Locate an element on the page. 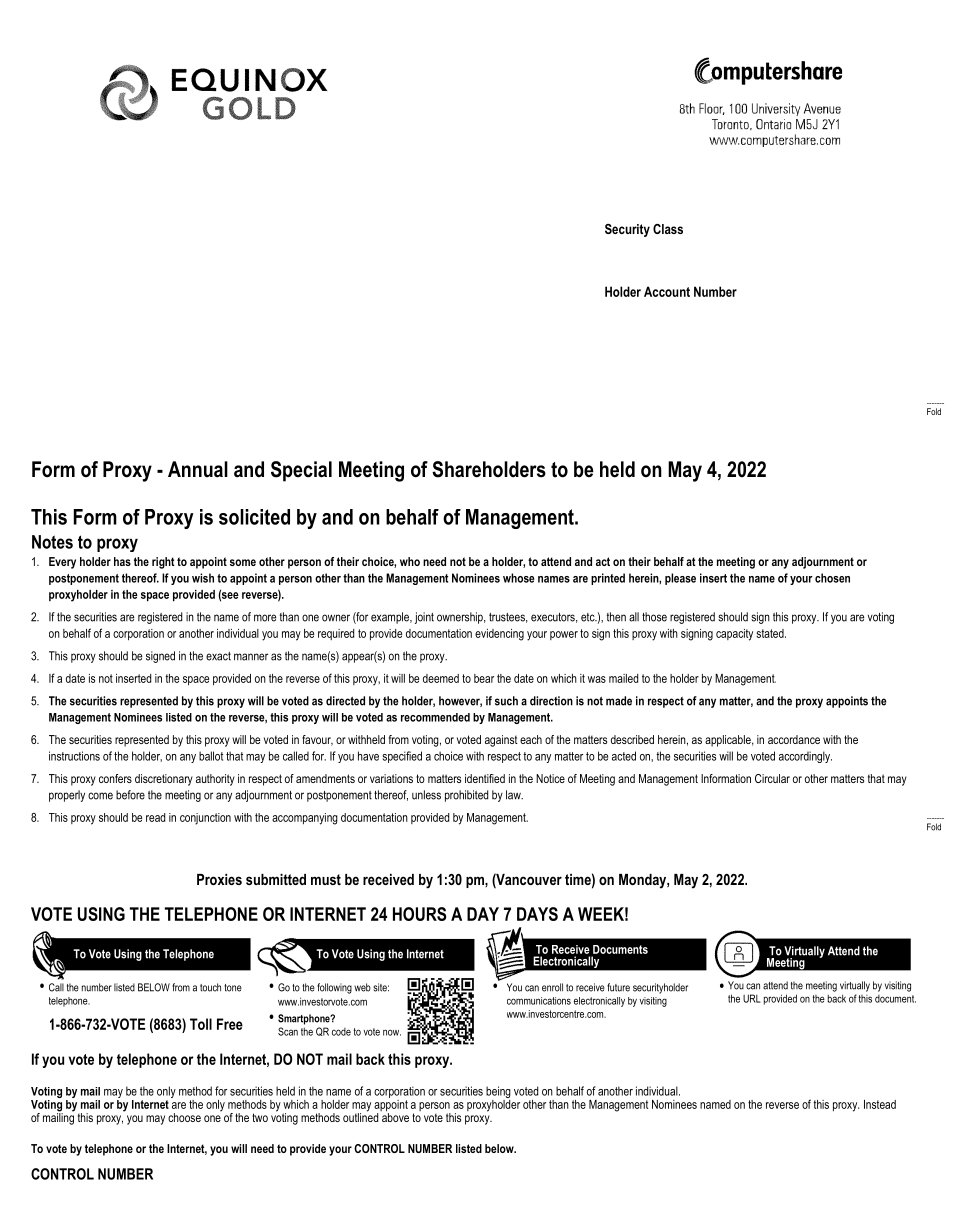  Circular is located at coordinates (772, 778).
